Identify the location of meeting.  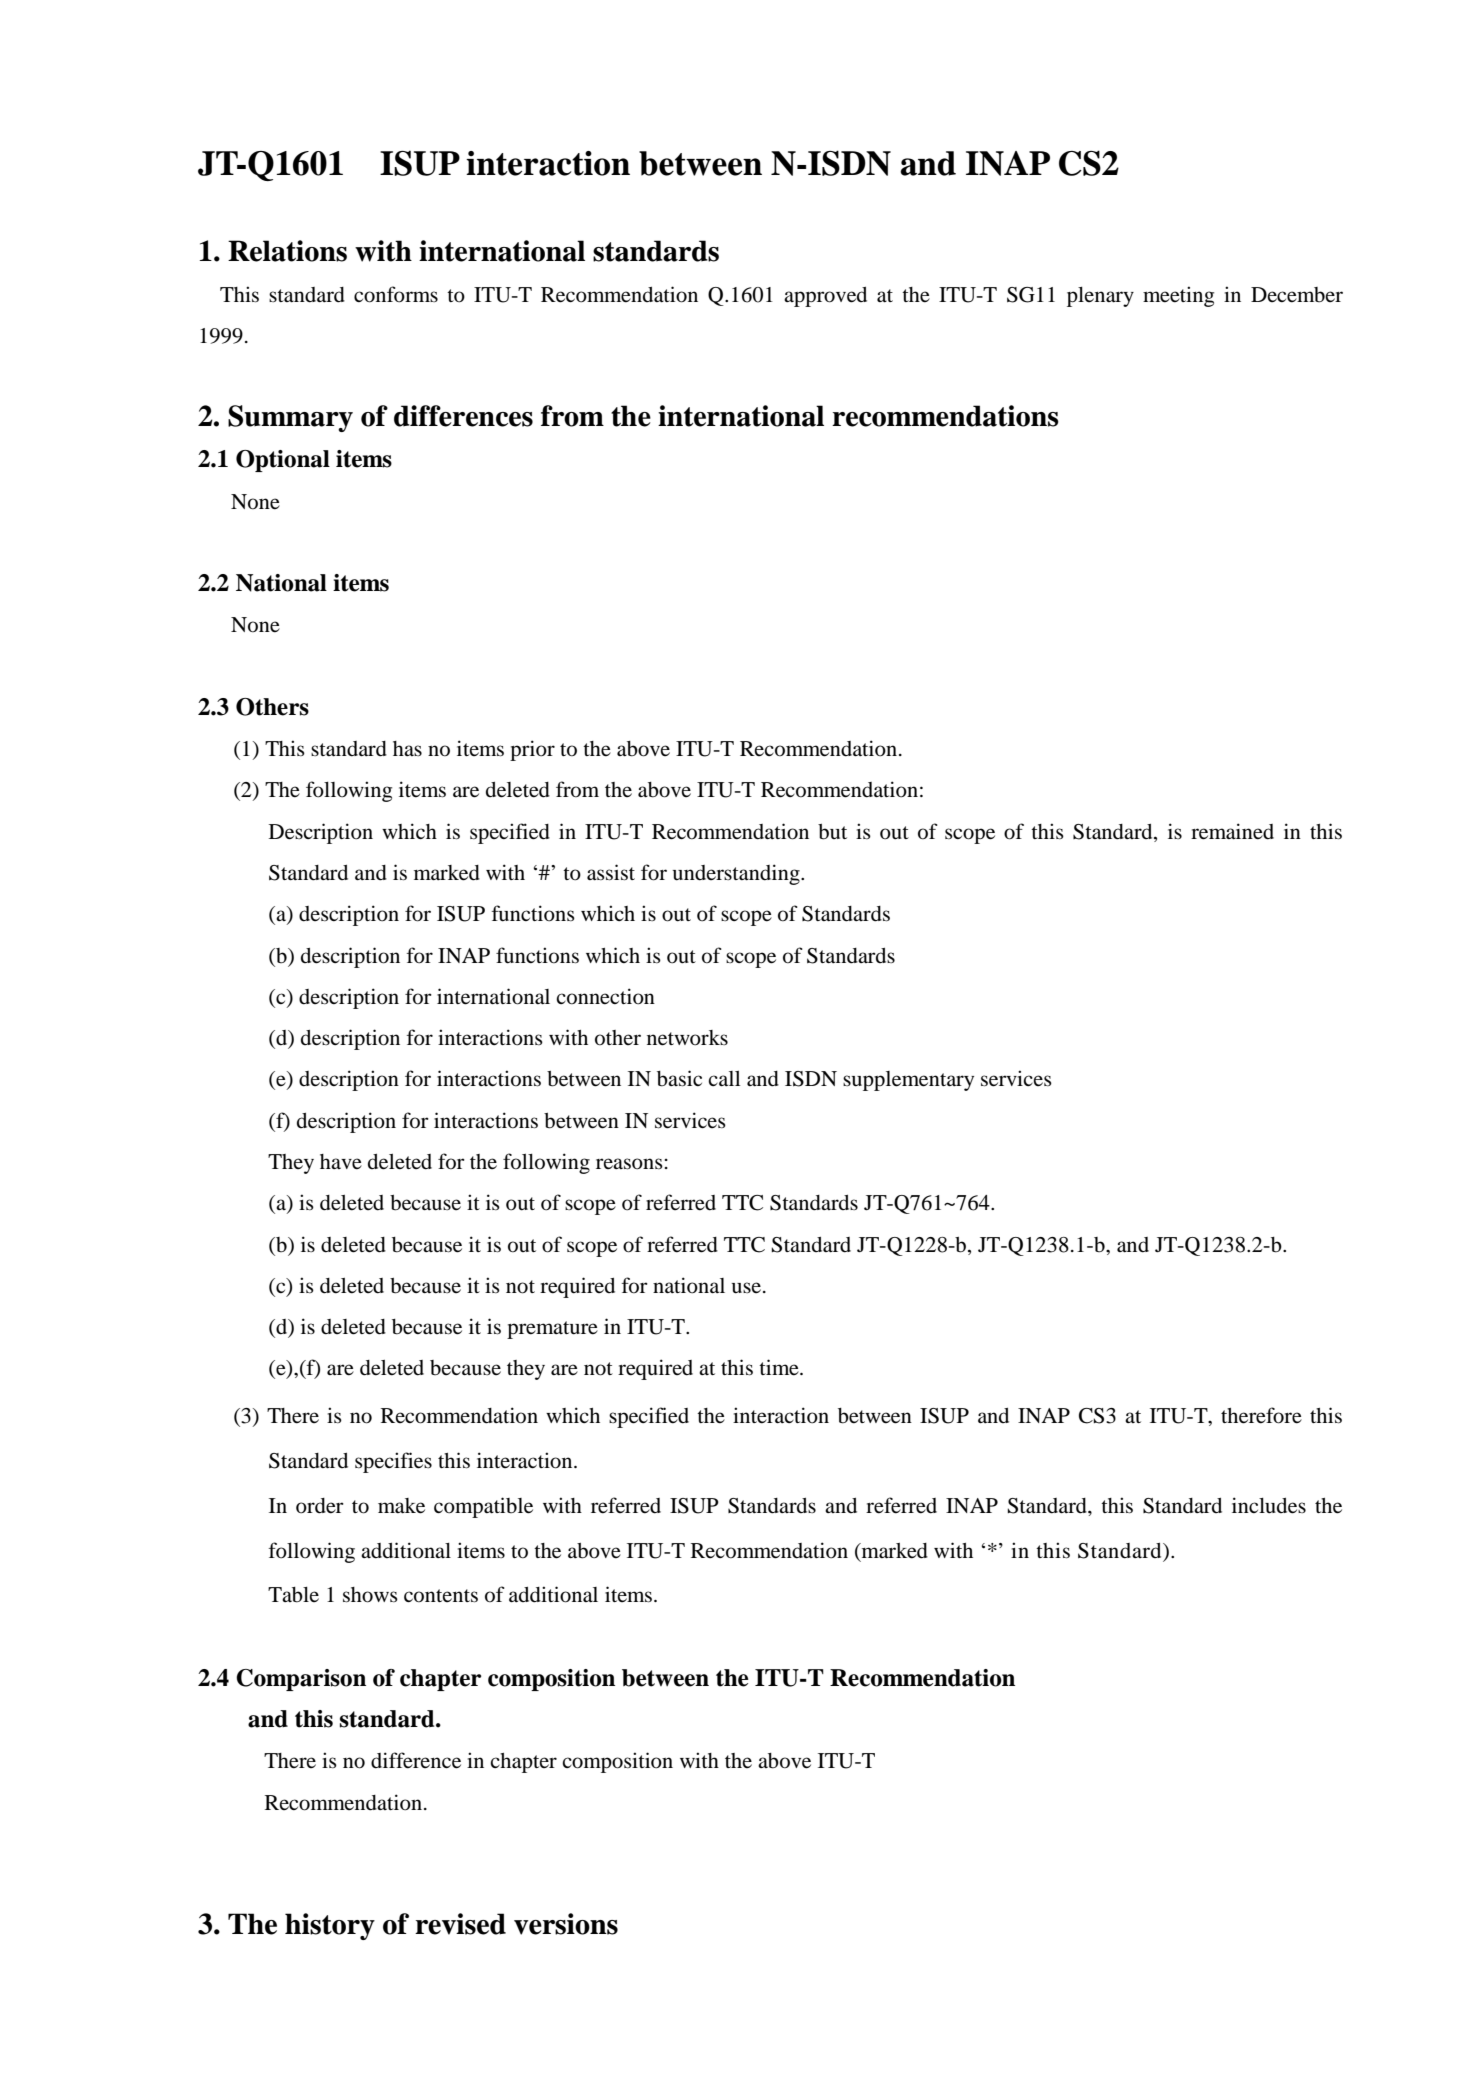
(1178, 296).
